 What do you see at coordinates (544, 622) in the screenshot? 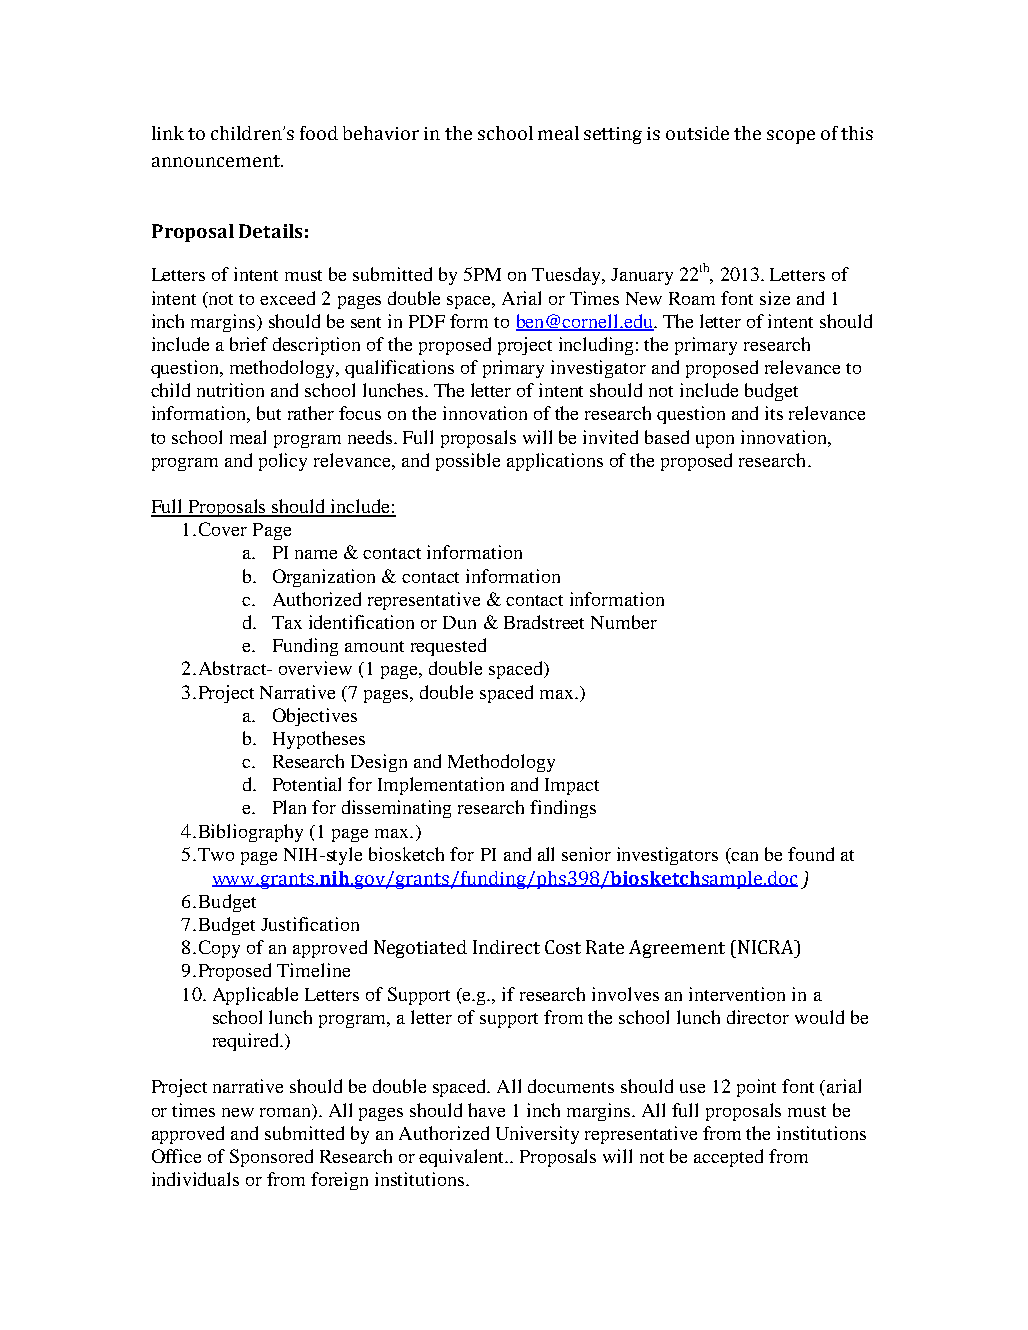
I see `Bradstreet` at bounding box center [544, 622].
